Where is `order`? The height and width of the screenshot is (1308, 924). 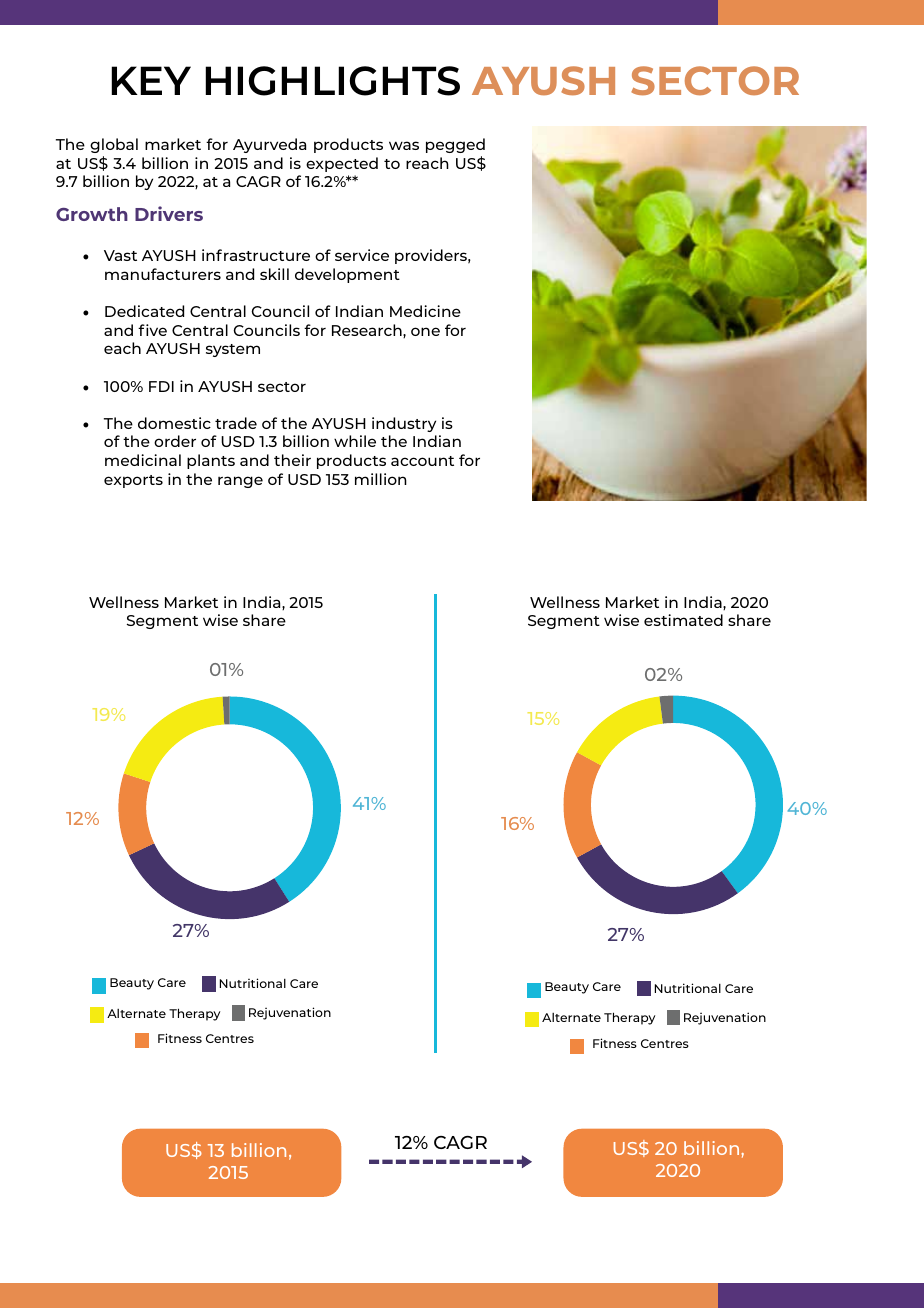
order is located at coordinates (175, 441).
